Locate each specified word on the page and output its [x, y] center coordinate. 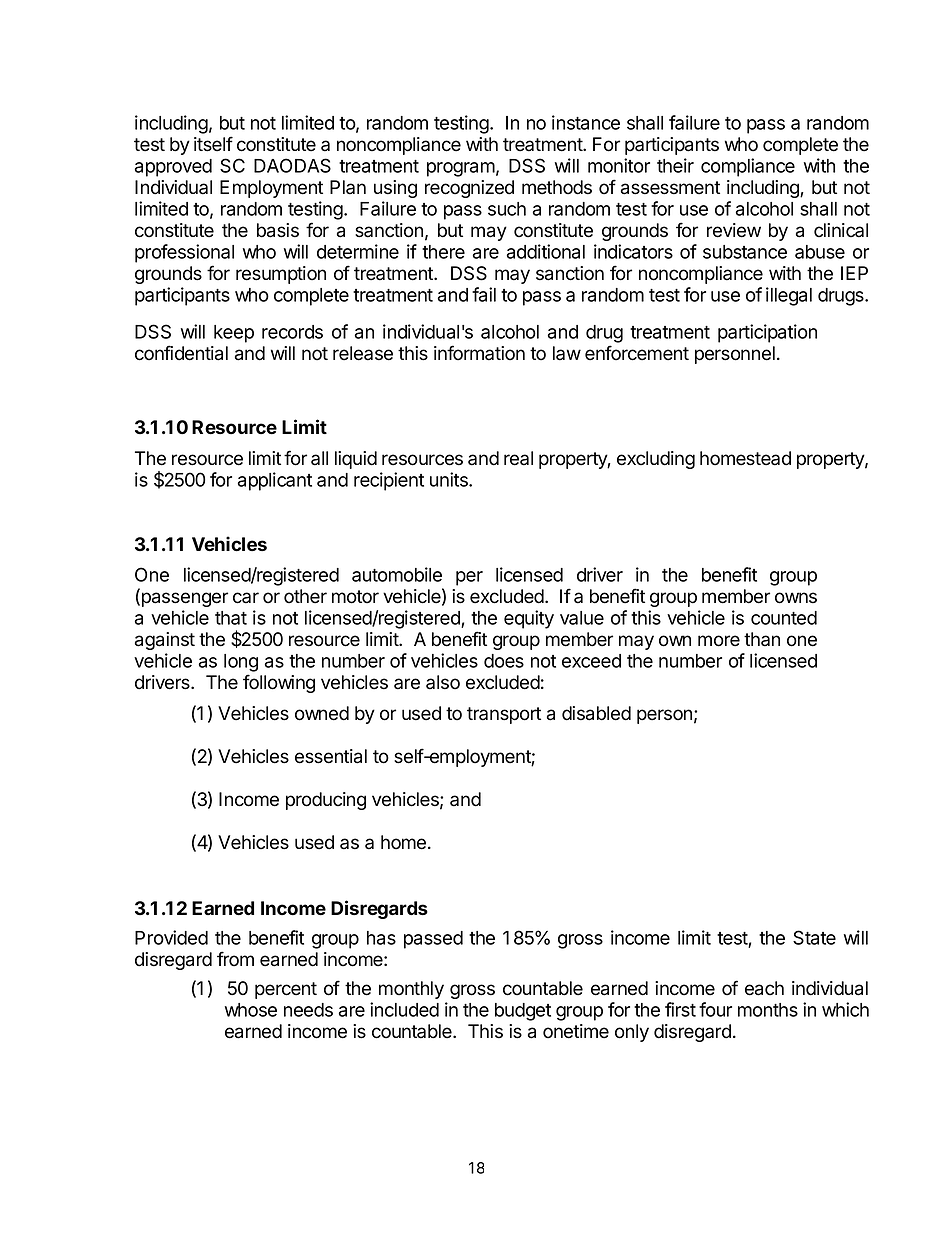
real [518, 458]
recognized [469, 189]
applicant [275, 481]
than [762, 639]
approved [173, 168]
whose [251, 1010]
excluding [656, 460]
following [279, 683]
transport [504, 715]
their [675, 165]
